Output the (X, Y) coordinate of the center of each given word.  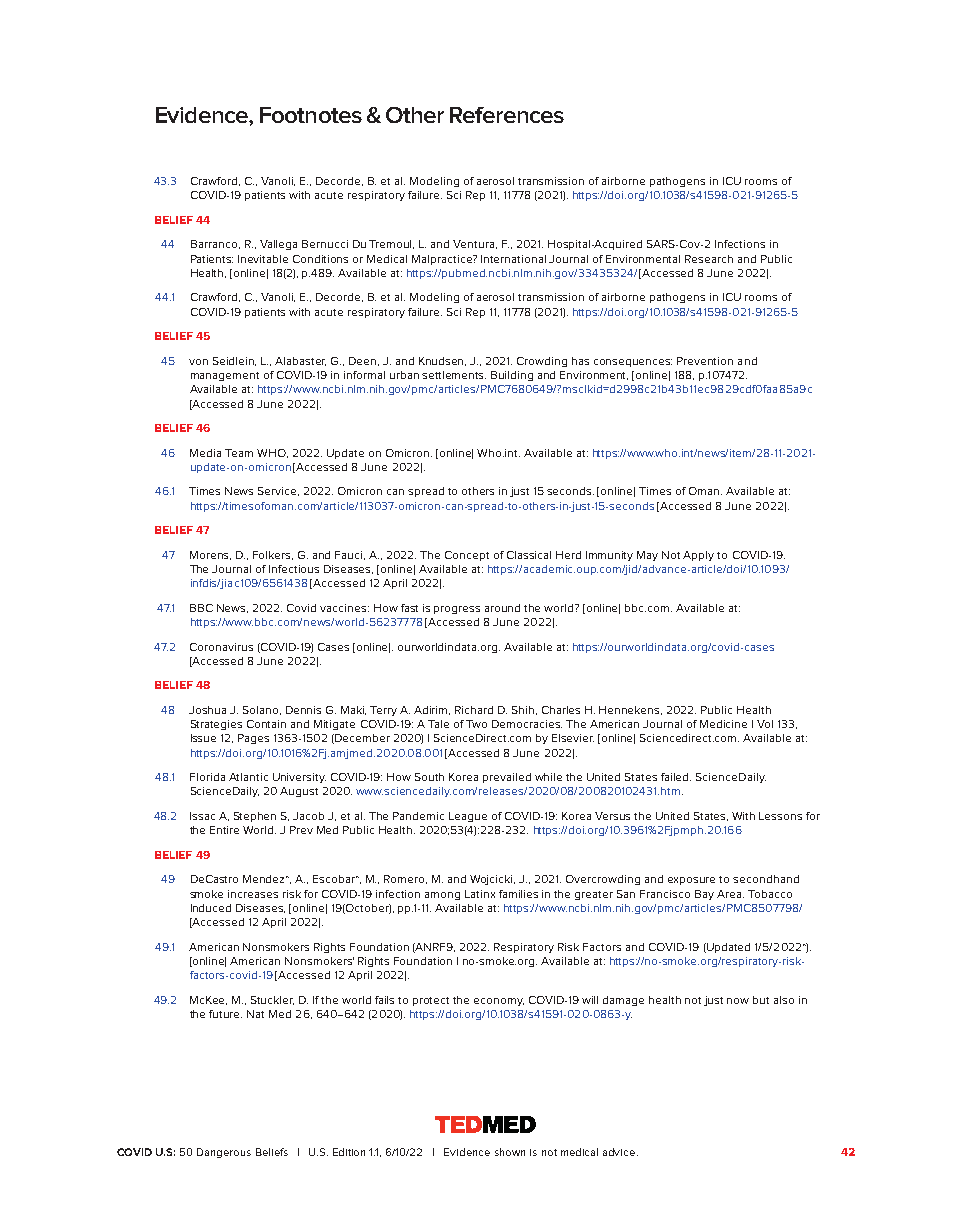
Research (709, 259)
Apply (698, 556)
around (502, 608)
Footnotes (311, 115)
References (507, 115)
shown (510, 1152)
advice (620, 1152)
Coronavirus (221, 647)
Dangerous (224, 1153)
